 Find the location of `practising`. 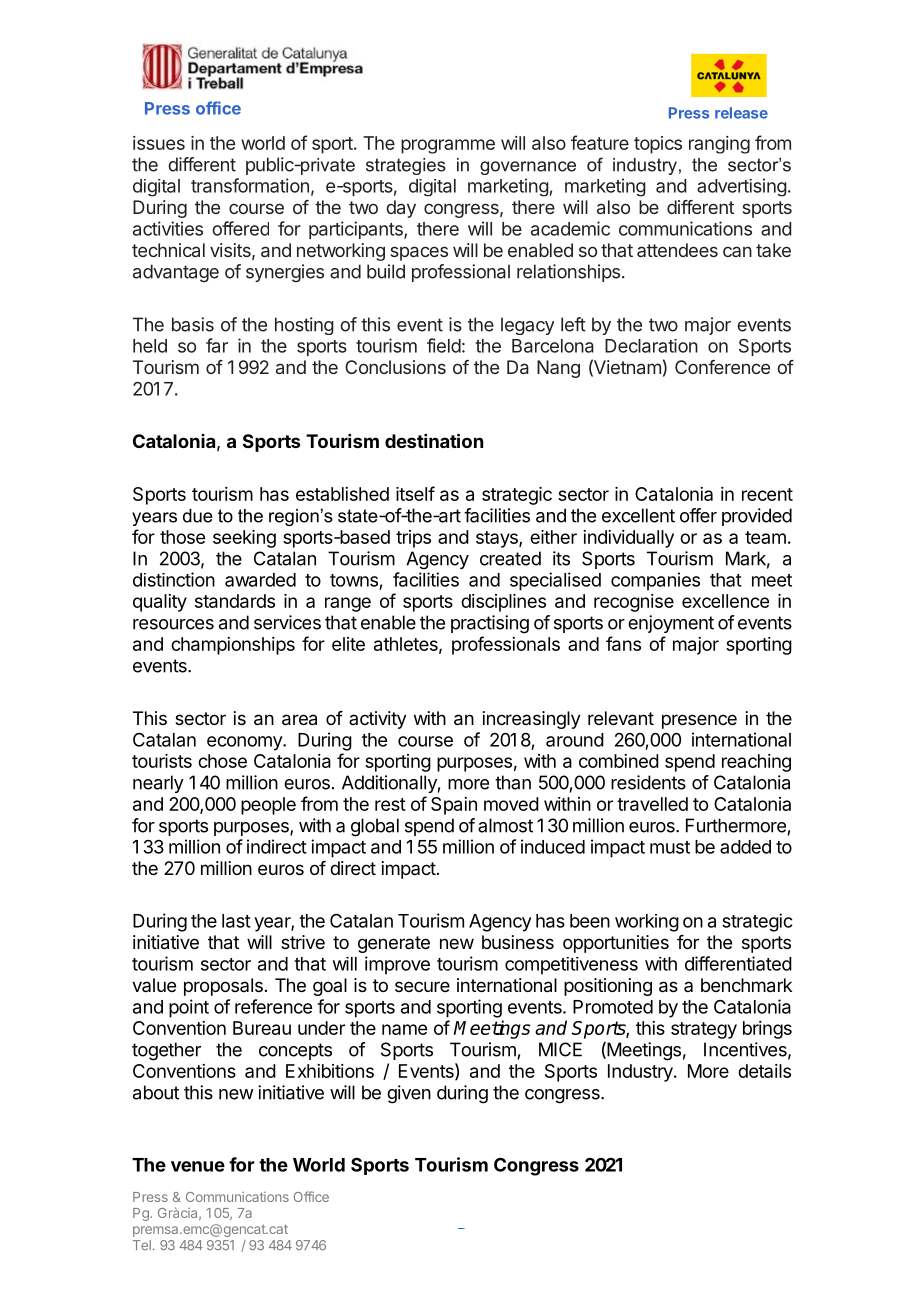

practising is located at coordinates (490, 624).
